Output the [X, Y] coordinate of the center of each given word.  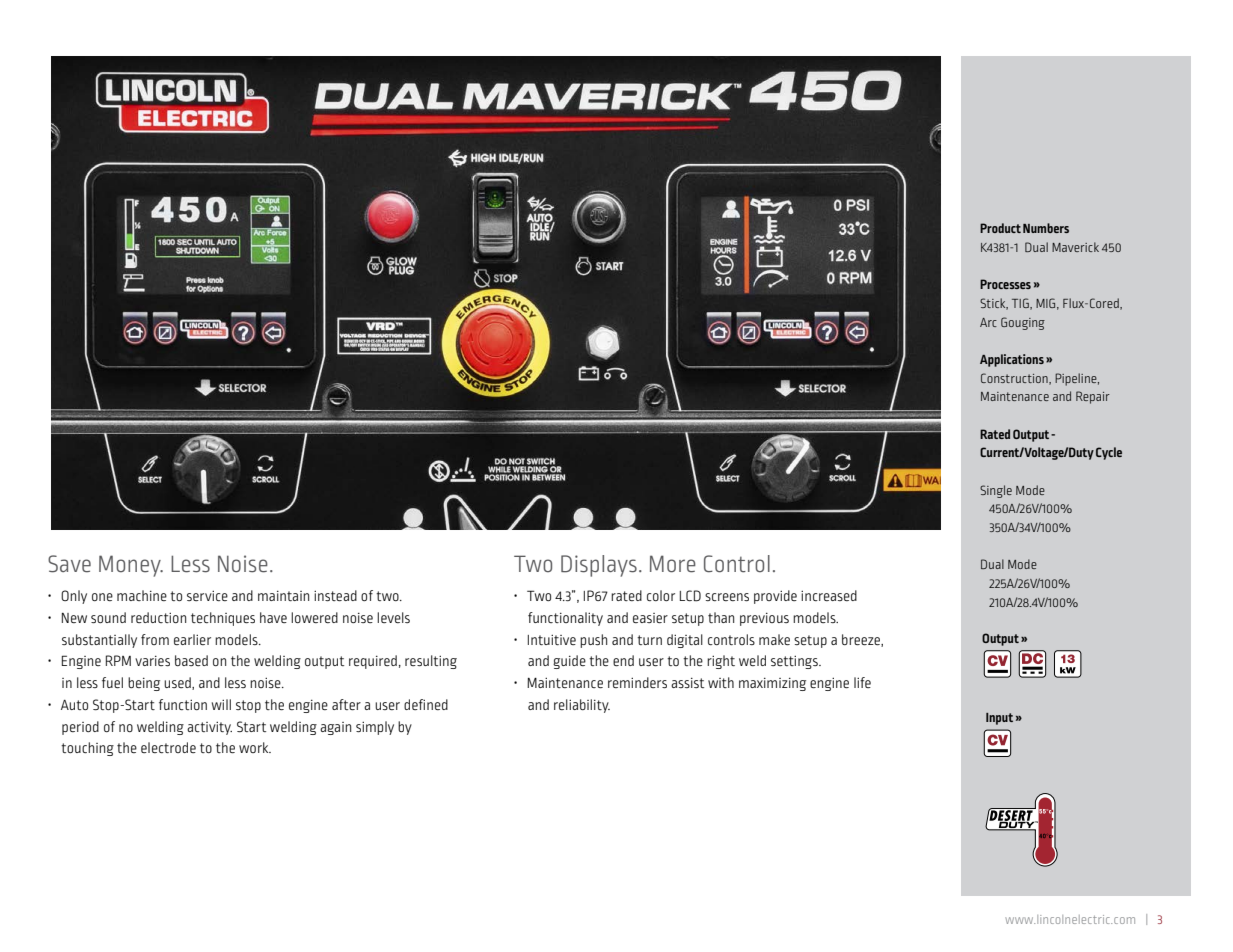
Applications [1012, 360]
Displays [599, 566]
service [207, 595]
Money [131, 566]
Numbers [1046, 228]
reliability [582, 706]
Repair [1093, 397]
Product [1000, 228]
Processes [1005, 284]
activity [209, 728]
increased [829, 595]
